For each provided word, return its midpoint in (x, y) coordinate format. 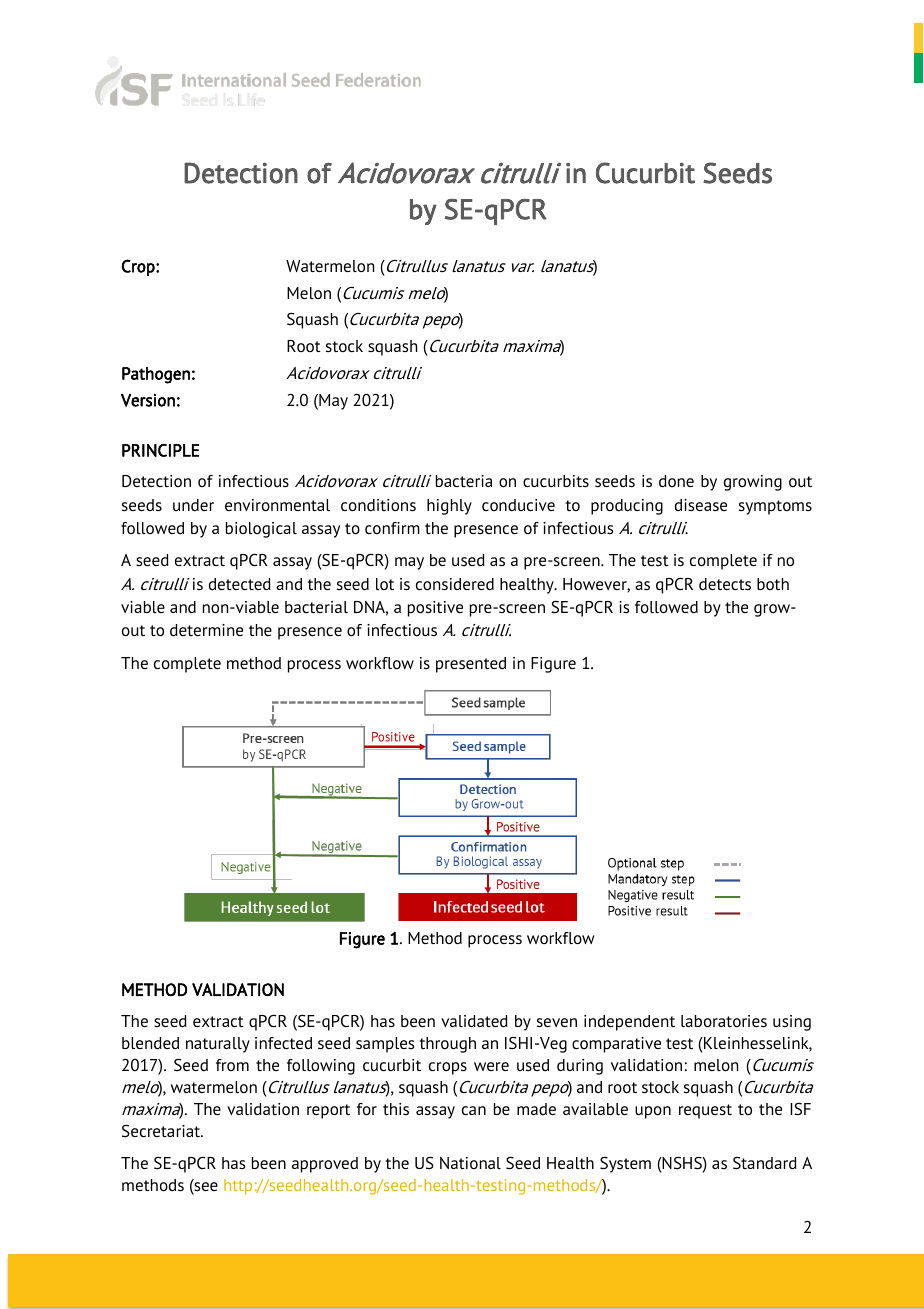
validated (474, 1021)
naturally (218, 1045)
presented (471, 665)
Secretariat (162, 1131)
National (470, 1163)
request (705, 1111)
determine (206, 630)
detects (725, 584)
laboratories (724, 1021)
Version (148, 400)
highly (449, 507)
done (676, 481)
